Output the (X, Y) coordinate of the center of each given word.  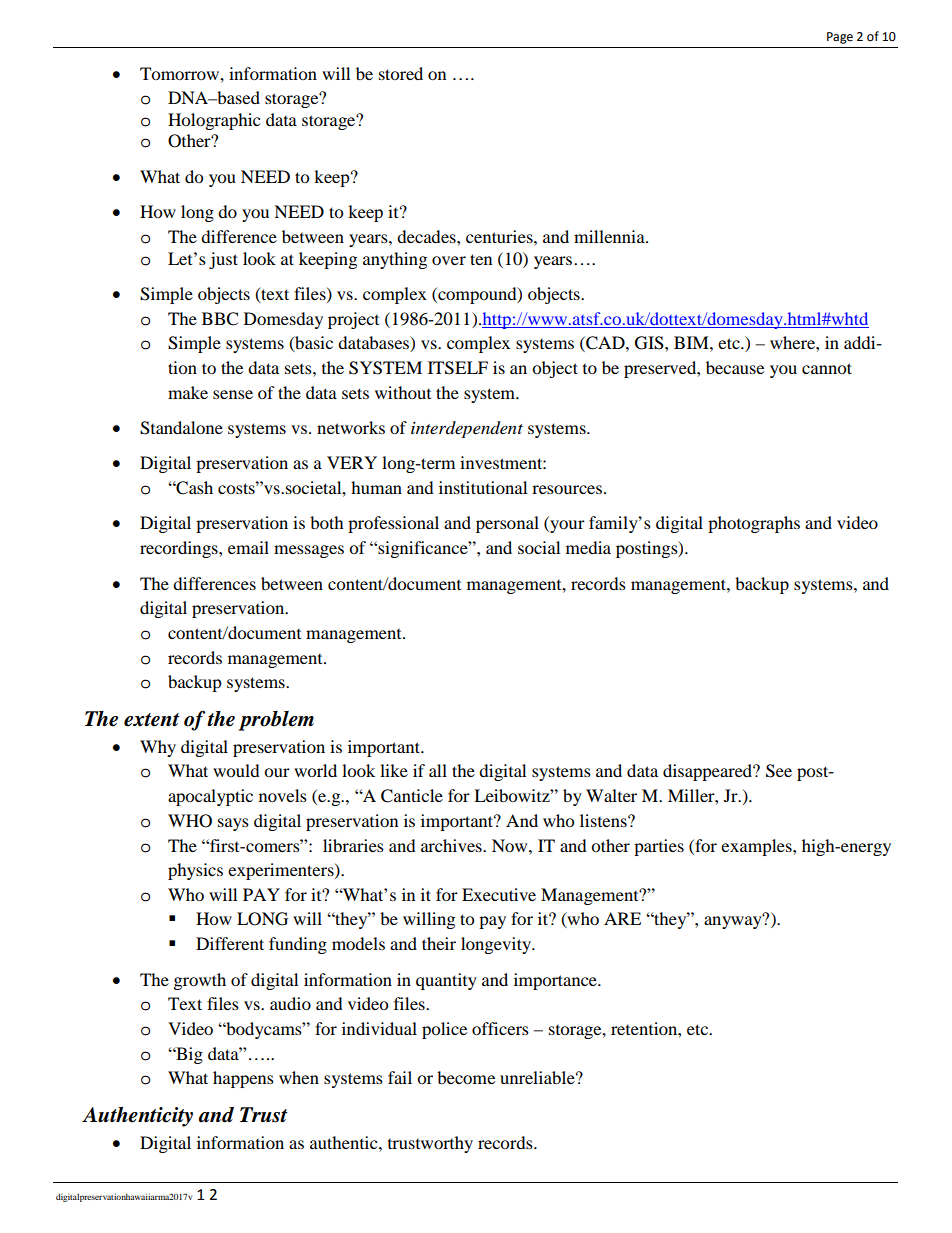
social (539, 547)
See (779, 771)
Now (511, 845)
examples (757, 847)
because (735, 367)
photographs (754, 524)
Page (840, 38)
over (449, 260)
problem (276, 721)
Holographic (214, 121)
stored (401, 73)
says (233, 824)
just (223, 260)
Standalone (181, 428)
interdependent (467, 429)
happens (243, 1079)
